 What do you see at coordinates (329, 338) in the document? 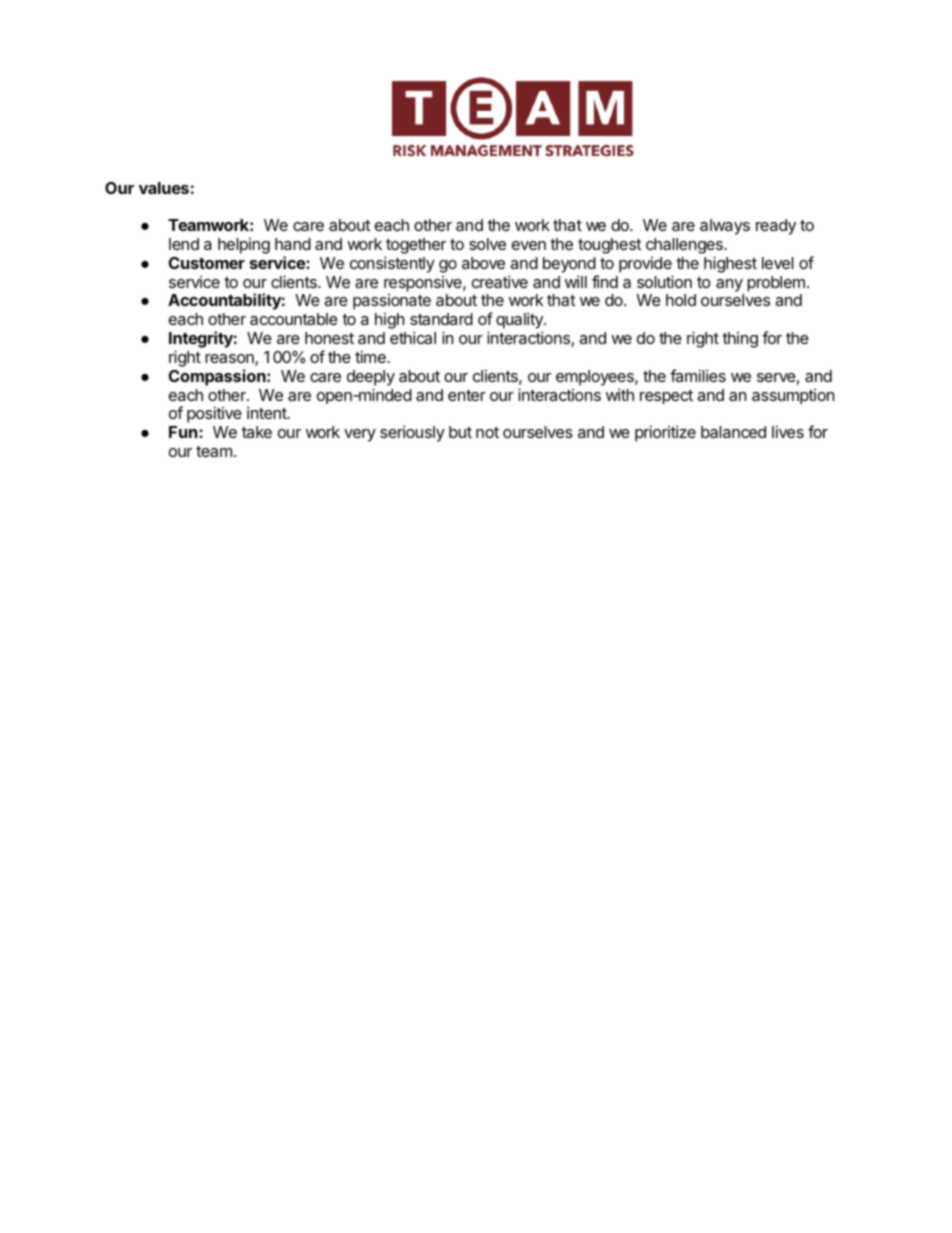
I see `honest` at bounding box center [329, 338].
